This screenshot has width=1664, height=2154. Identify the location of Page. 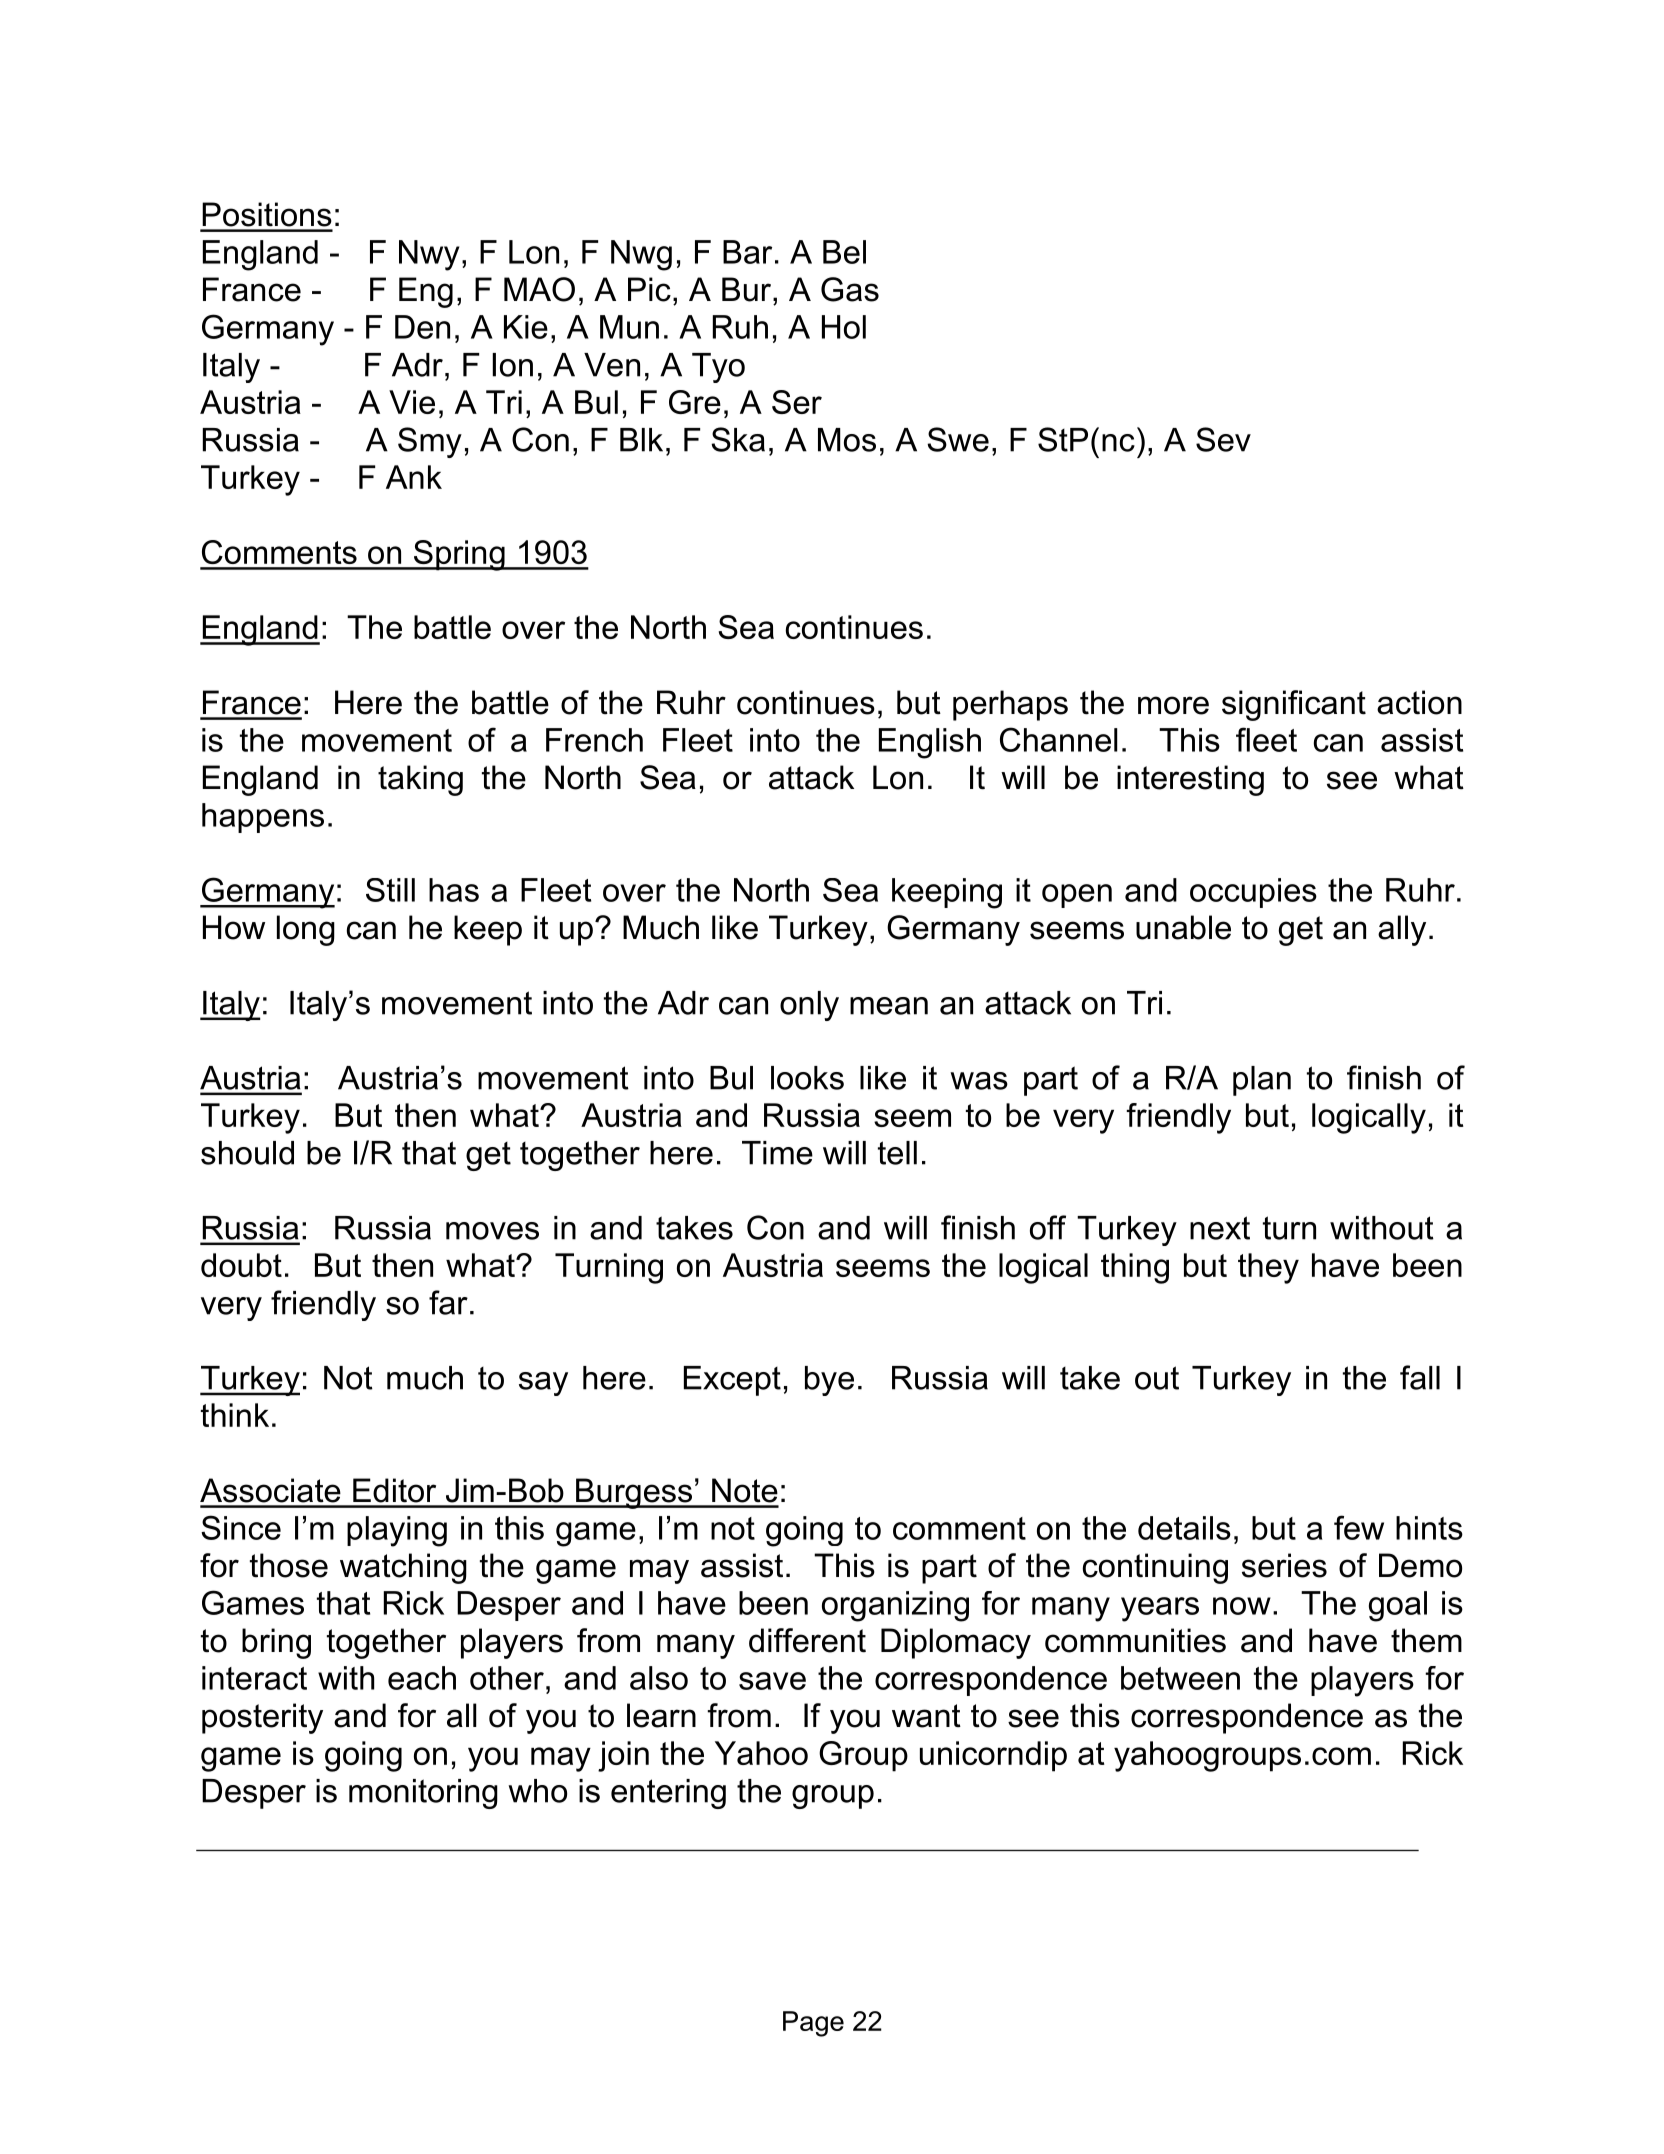
(813, 2024).
